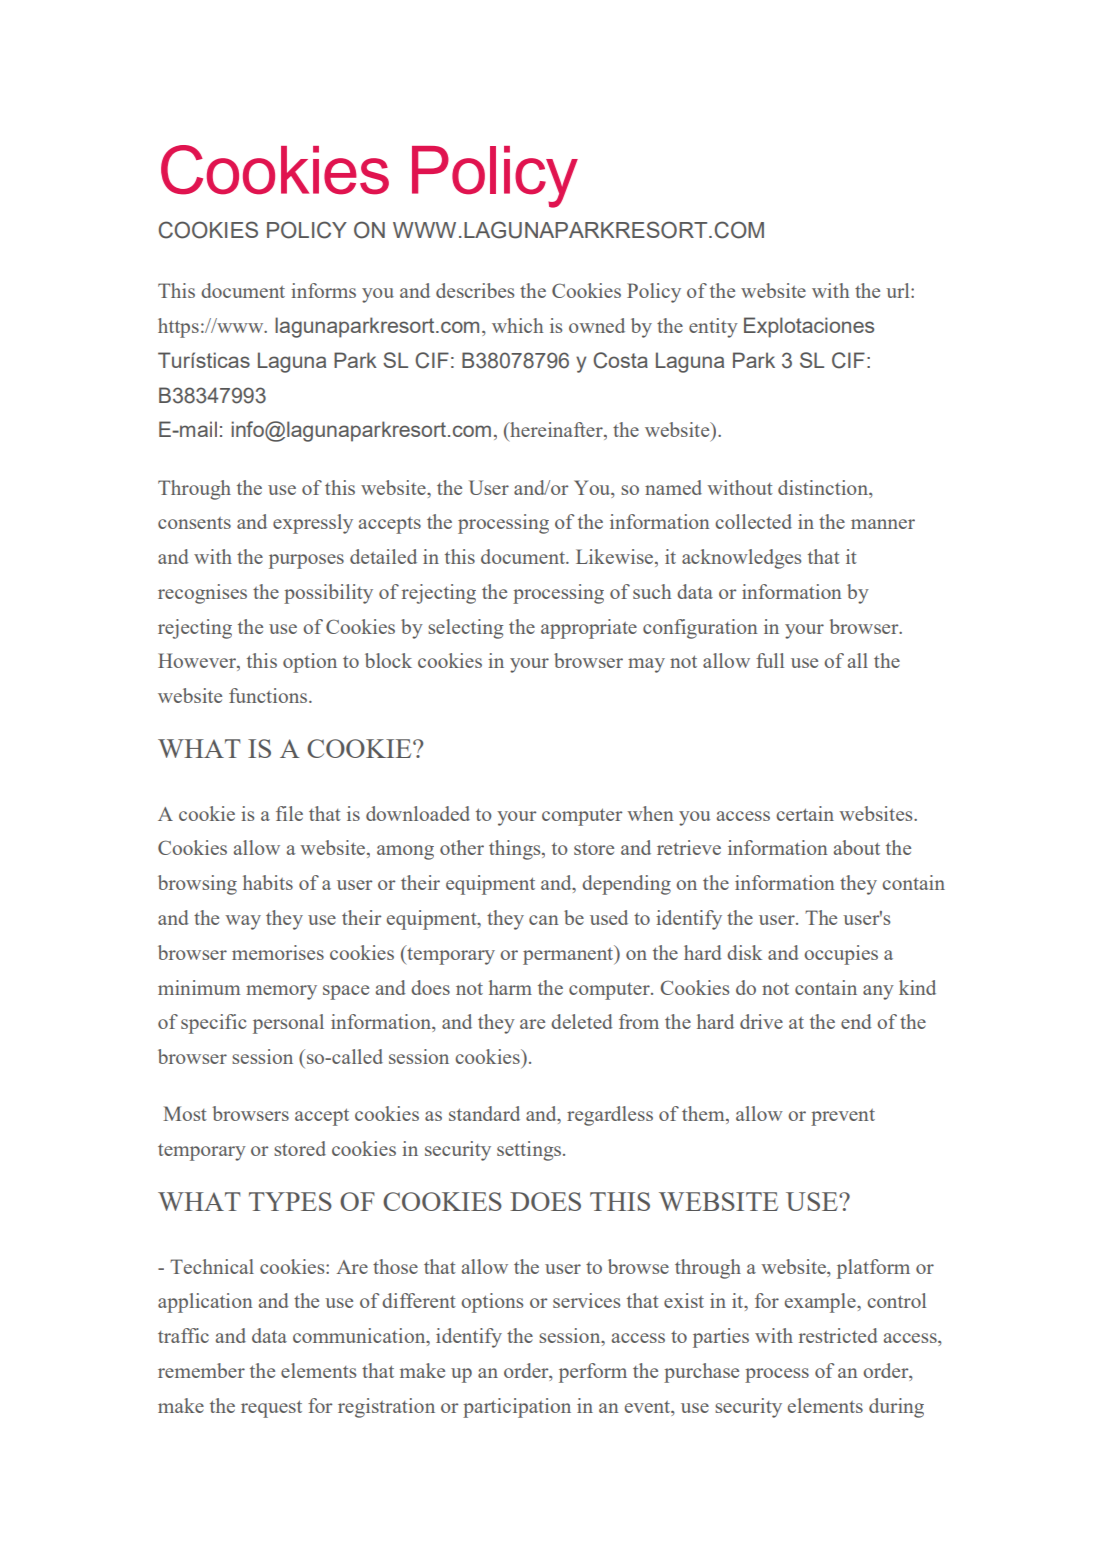 This screenshot has height=1561, width=1104. Describe the element at coordinates (883, 524) in the screenshot. I see `manner` at that location.
